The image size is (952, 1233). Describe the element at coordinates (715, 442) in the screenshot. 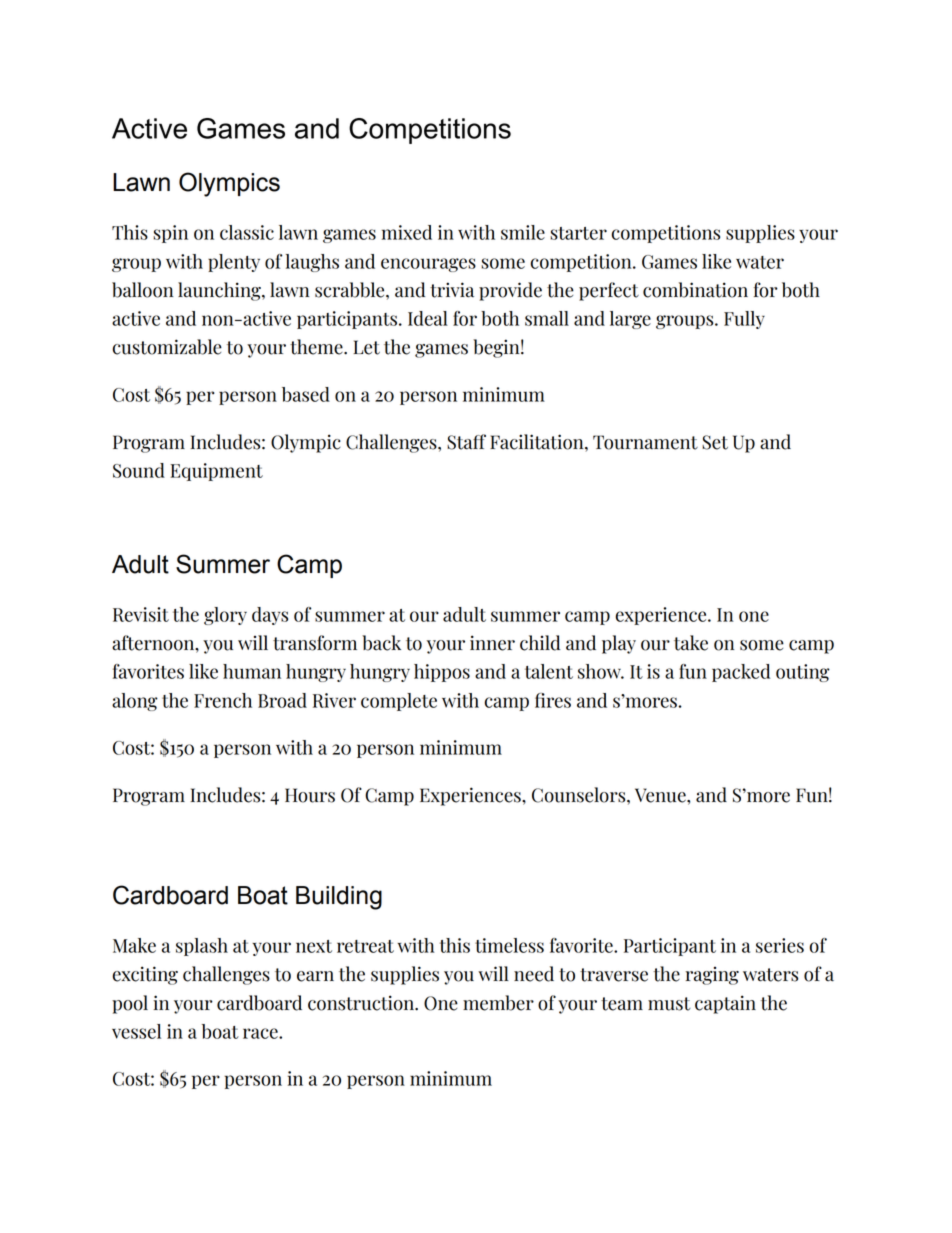

I see `Set` at that location.
